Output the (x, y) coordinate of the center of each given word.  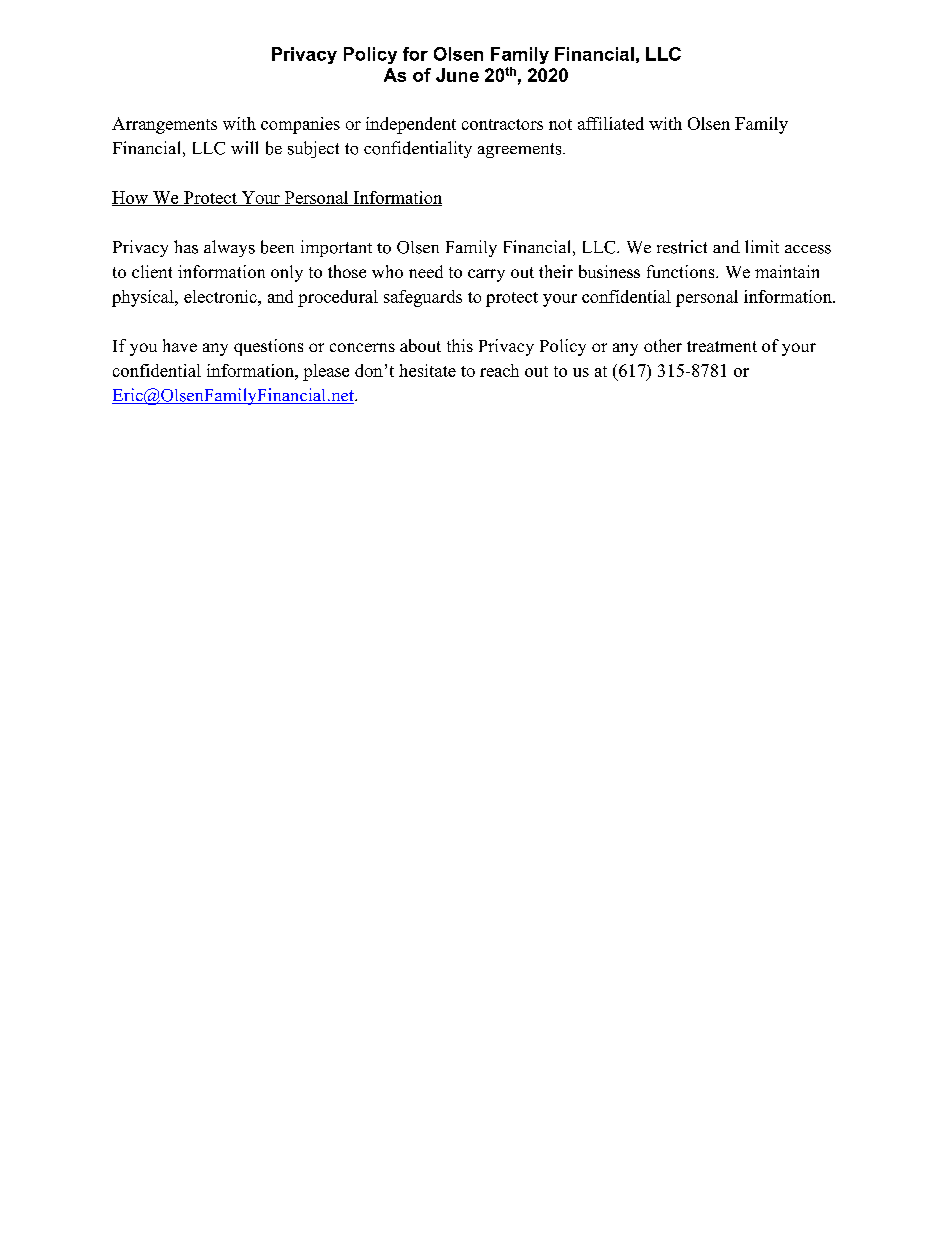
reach (499, 370)
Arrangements (164, 125)
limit (762, 246)
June (457, 75)
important (336, 248)
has (186, 247)
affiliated (611, 123)
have (180, 345)
